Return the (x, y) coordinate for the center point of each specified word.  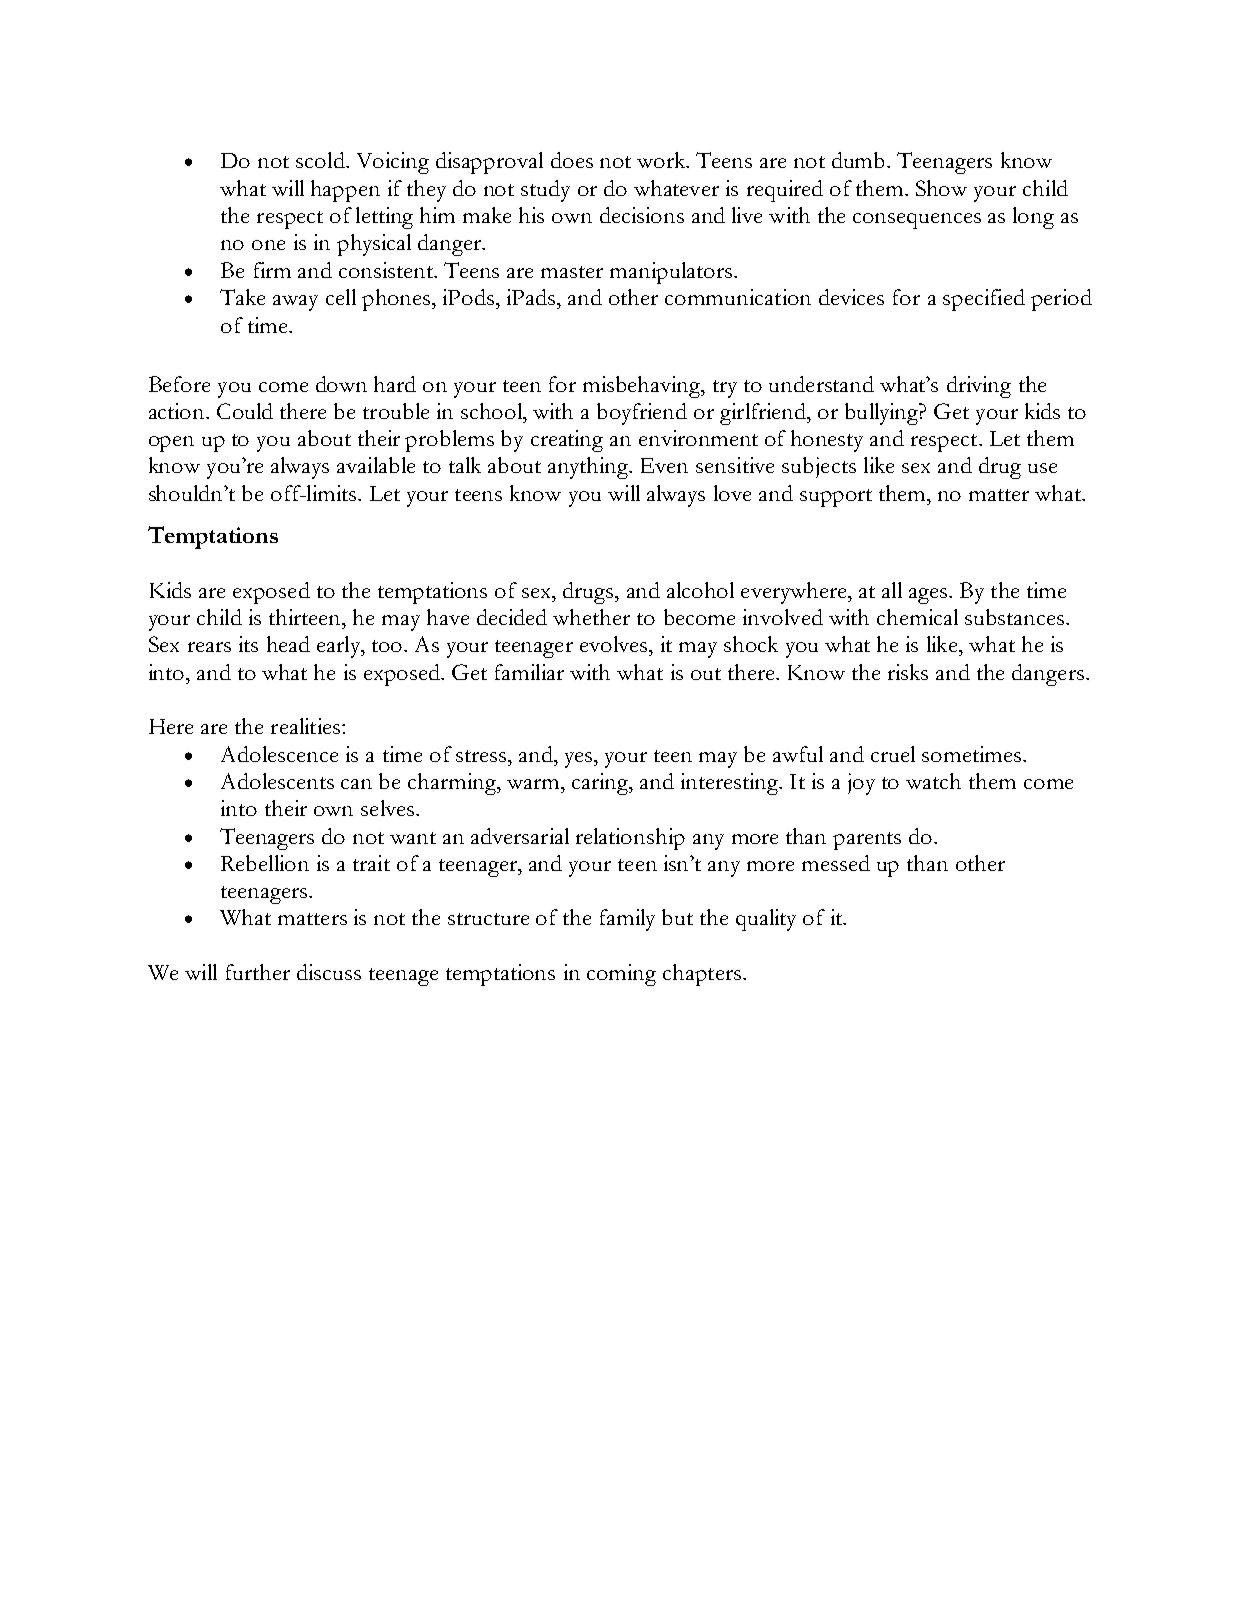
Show (941, 188)
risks (908, 672)
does (572, 160)
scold (321, 160)
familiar (529, 672)
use (1042, 468)
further (258, 972)
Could (245, 411)
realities (305, 726)
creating (567, 441)
